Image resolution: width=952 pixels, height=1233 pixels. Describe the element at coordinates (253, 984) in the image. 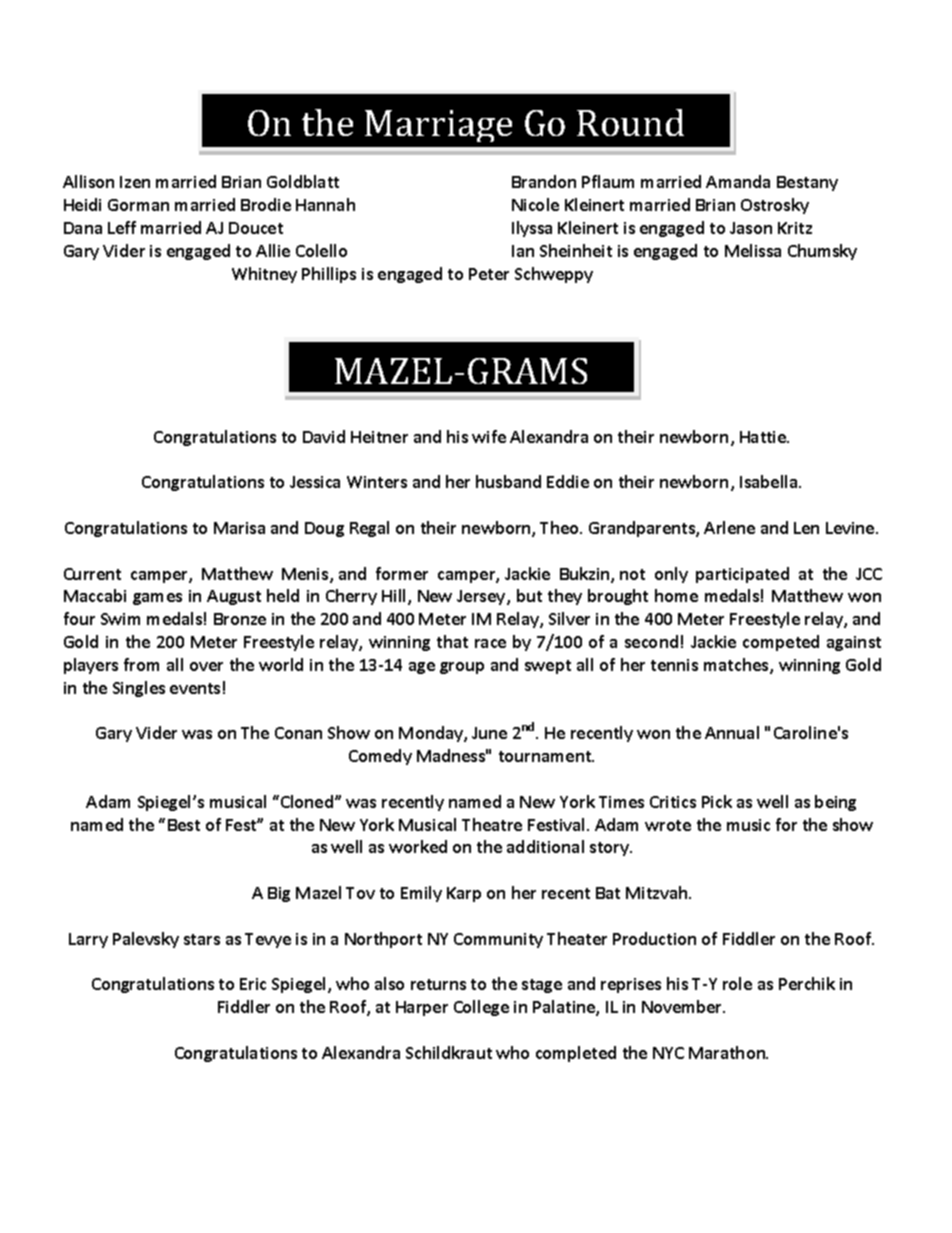

I see `Eric` at that location.
